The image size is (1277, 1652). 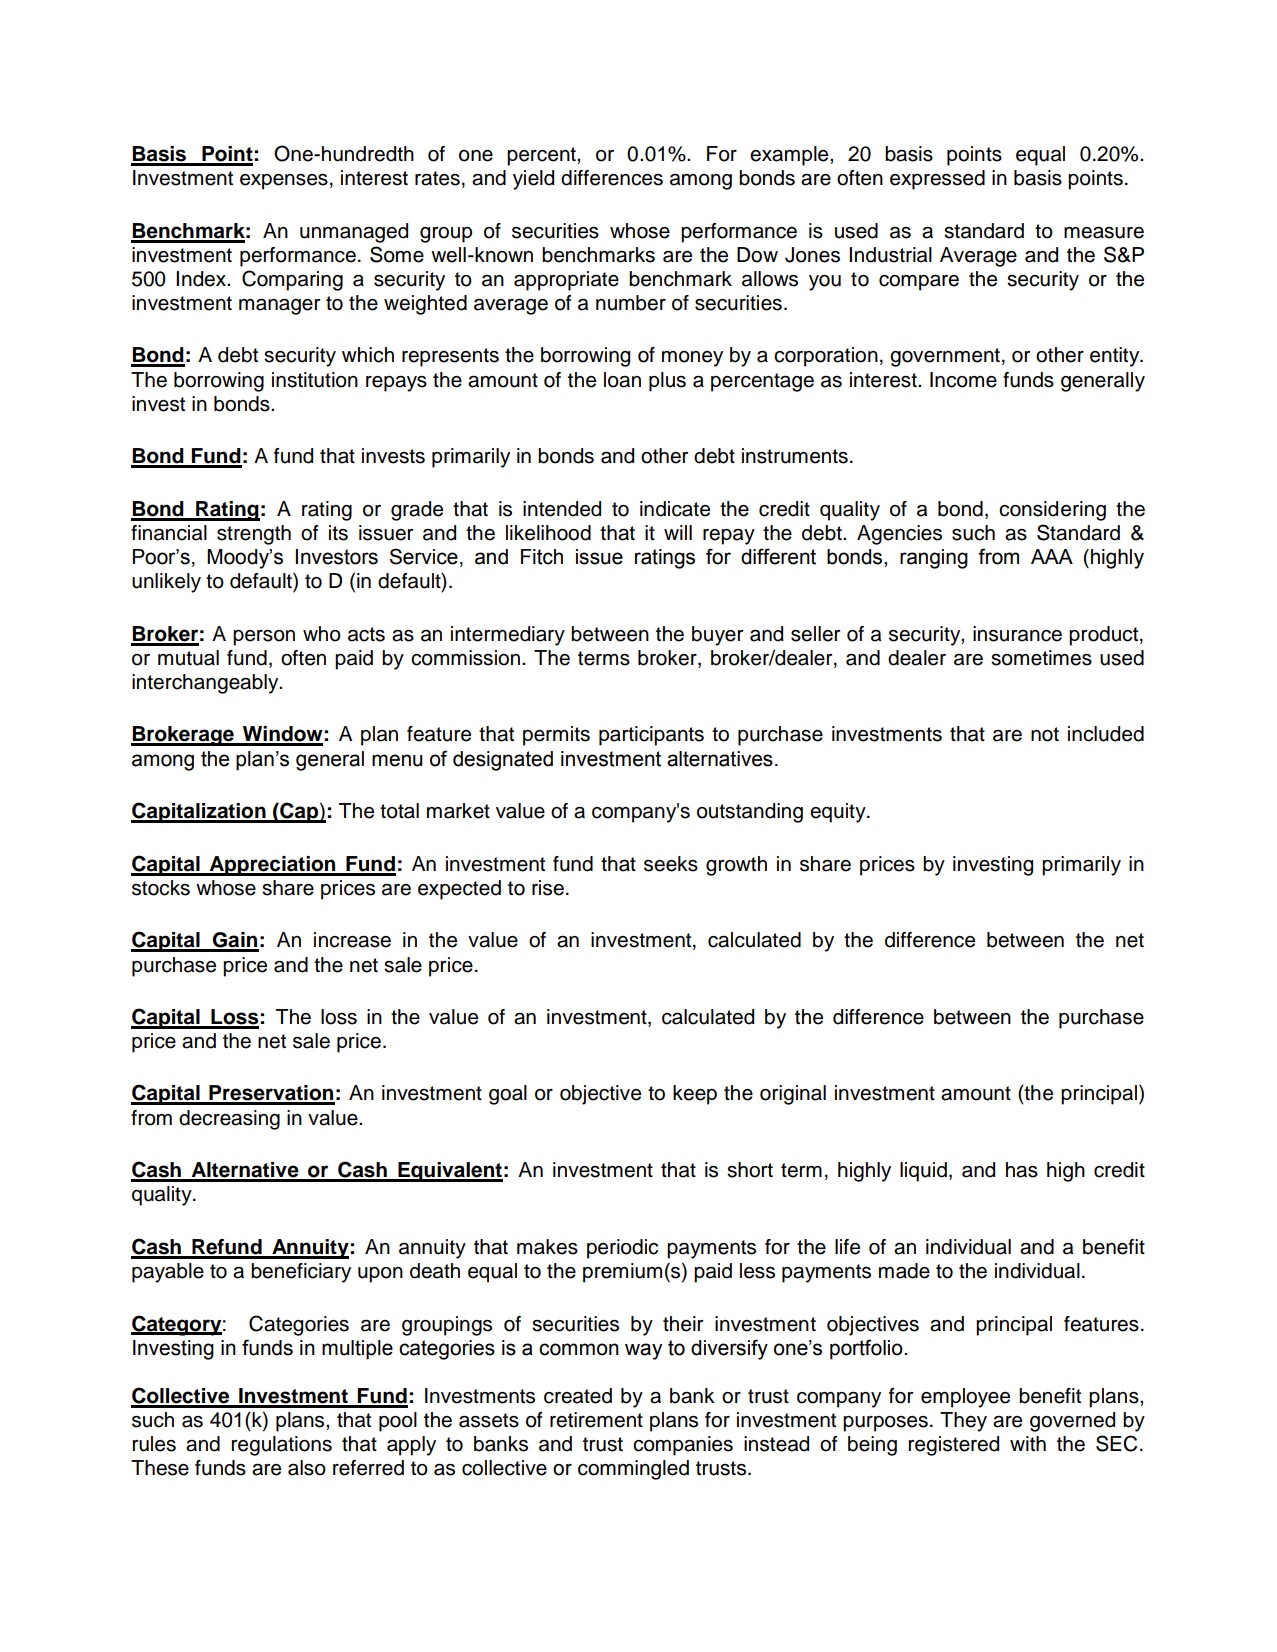 What do you see at coordinates (1045, 734) in the image?
I see `not` at bounding box center [1045, 734].
